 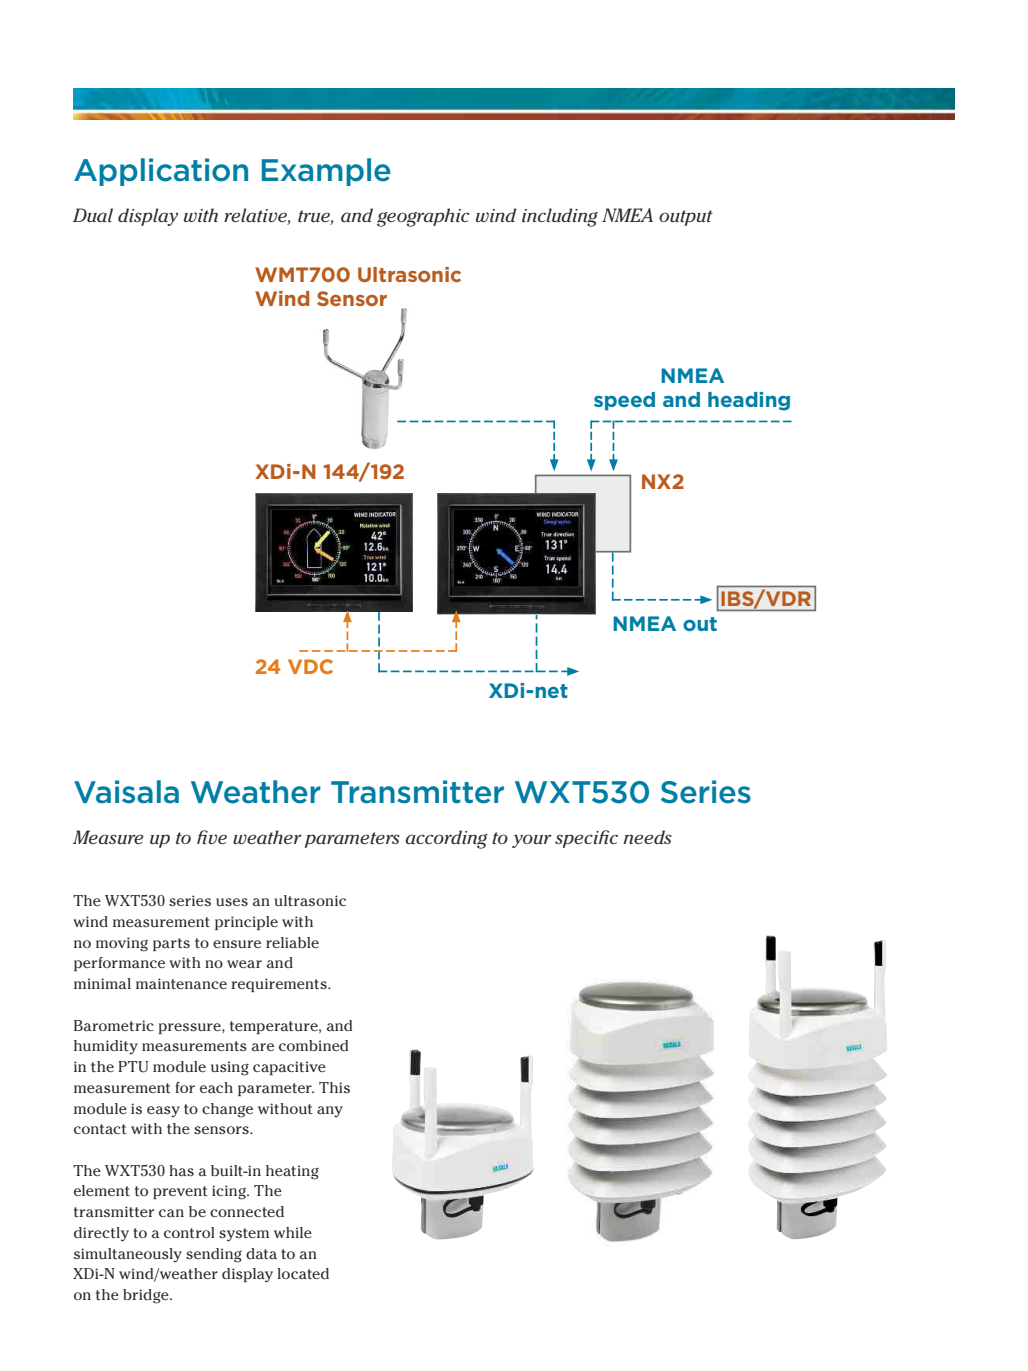 I want to click on control, so click(x=189, y=1232).
